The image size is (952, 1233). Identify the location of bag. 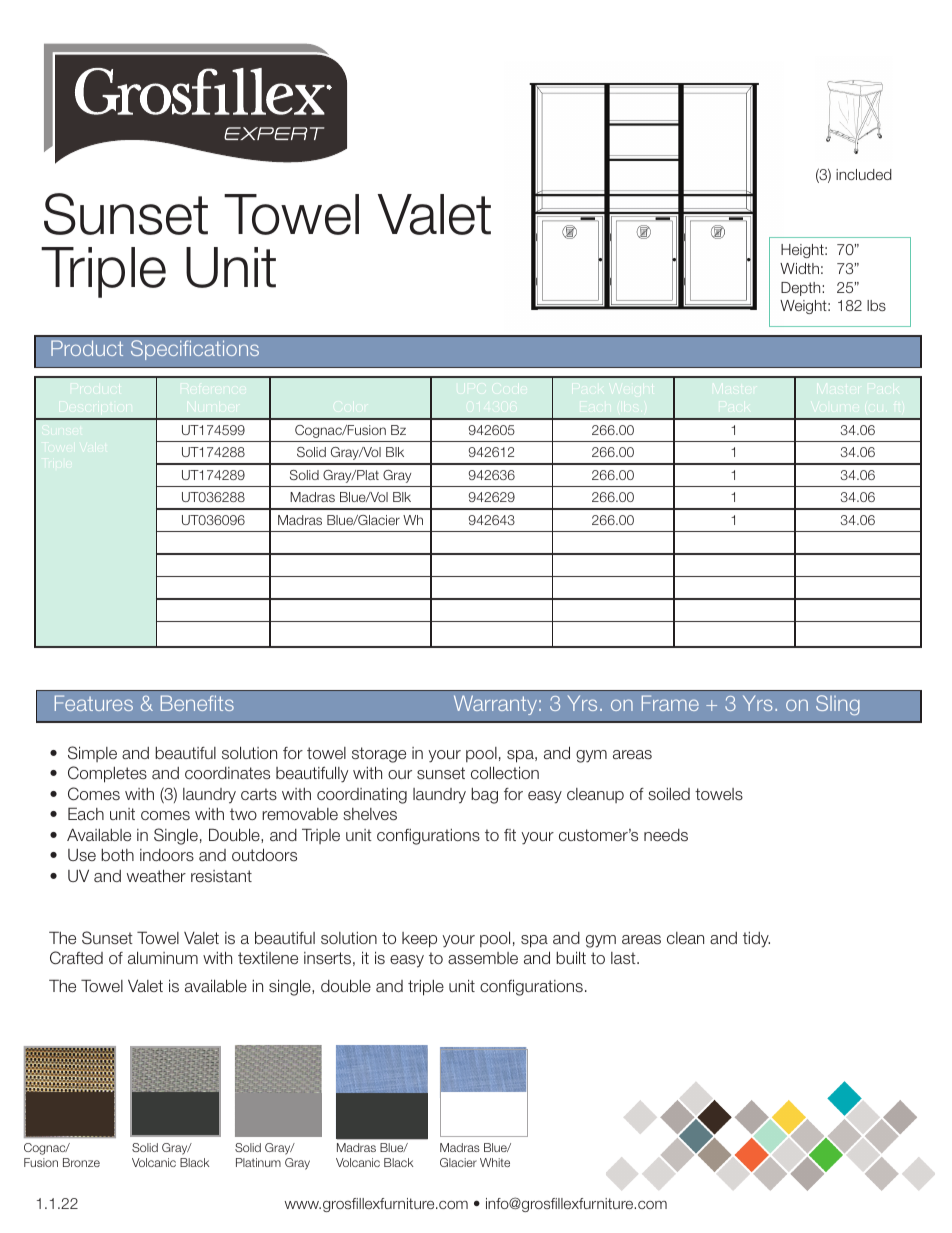
(484, 796).
